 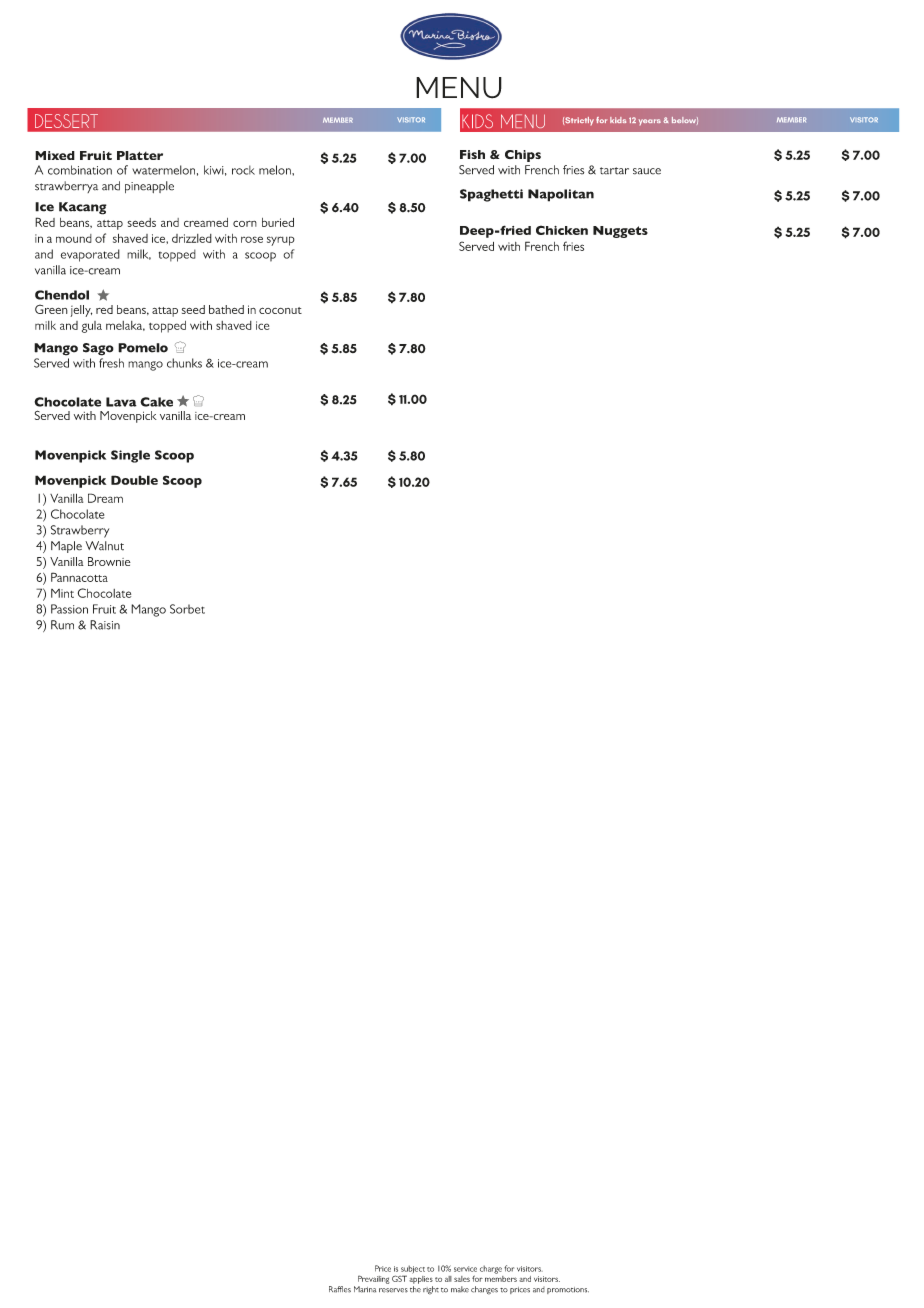 I want to click on Nuggets, so click(x=620, y=232).
